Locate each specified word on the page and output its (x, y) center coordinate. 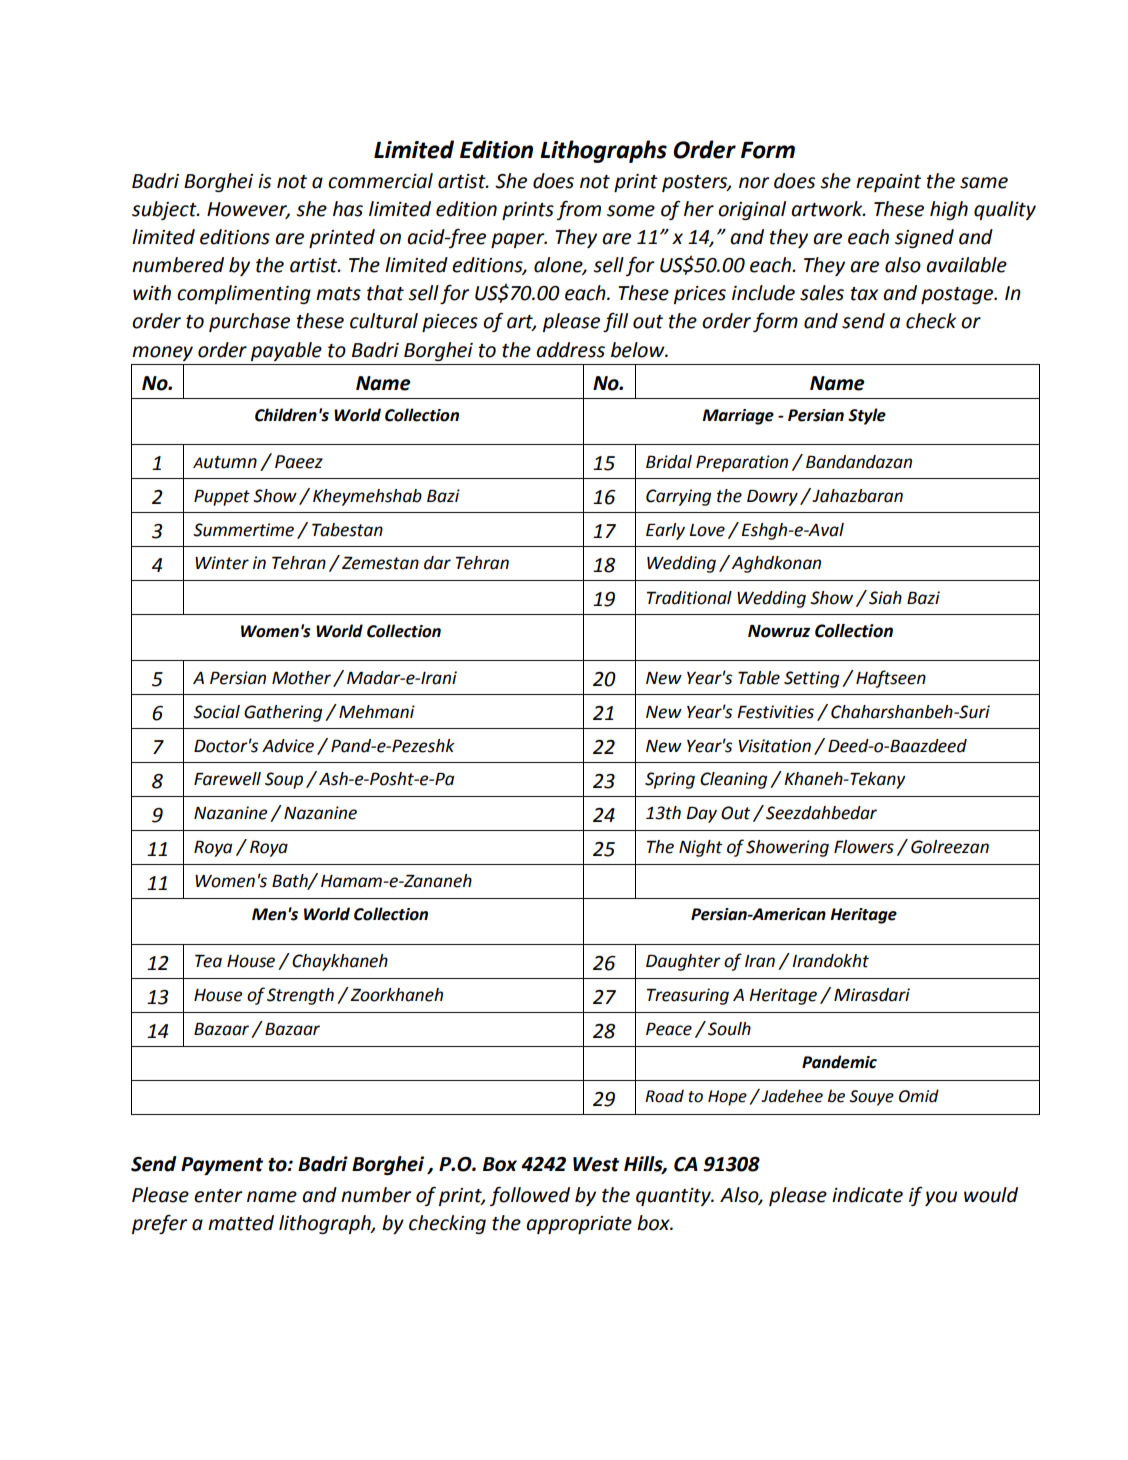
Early (665, 531)
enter (218, 1196)
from (579, 210)
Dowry (772, 497)
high (949, 210)
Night (700, 848)
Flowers (864, 847)
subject (165, 210)
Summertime (243, 530)
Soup (284, 780)
